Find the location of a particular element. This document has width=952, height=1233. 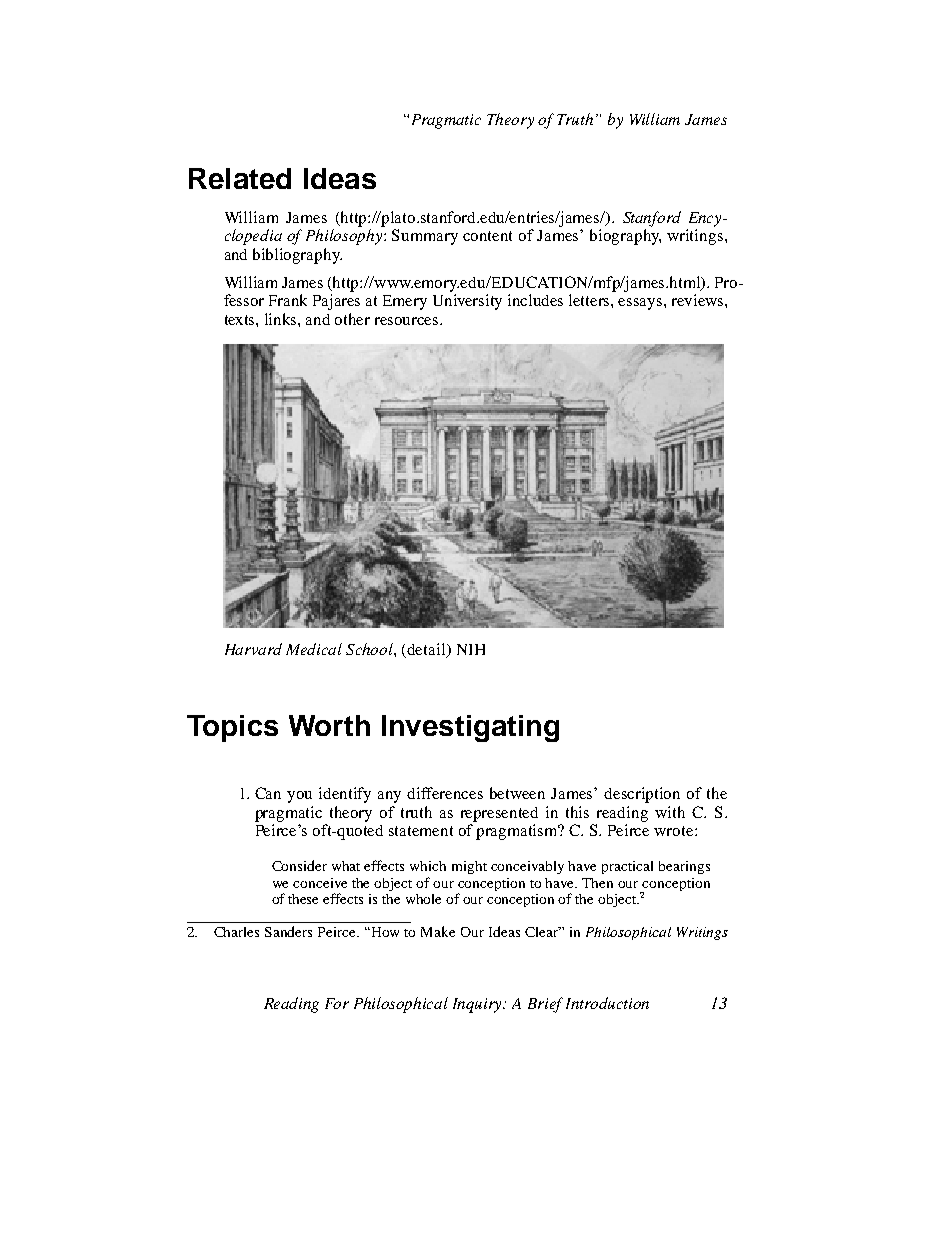

Related is located at coordinates (240, 178).
